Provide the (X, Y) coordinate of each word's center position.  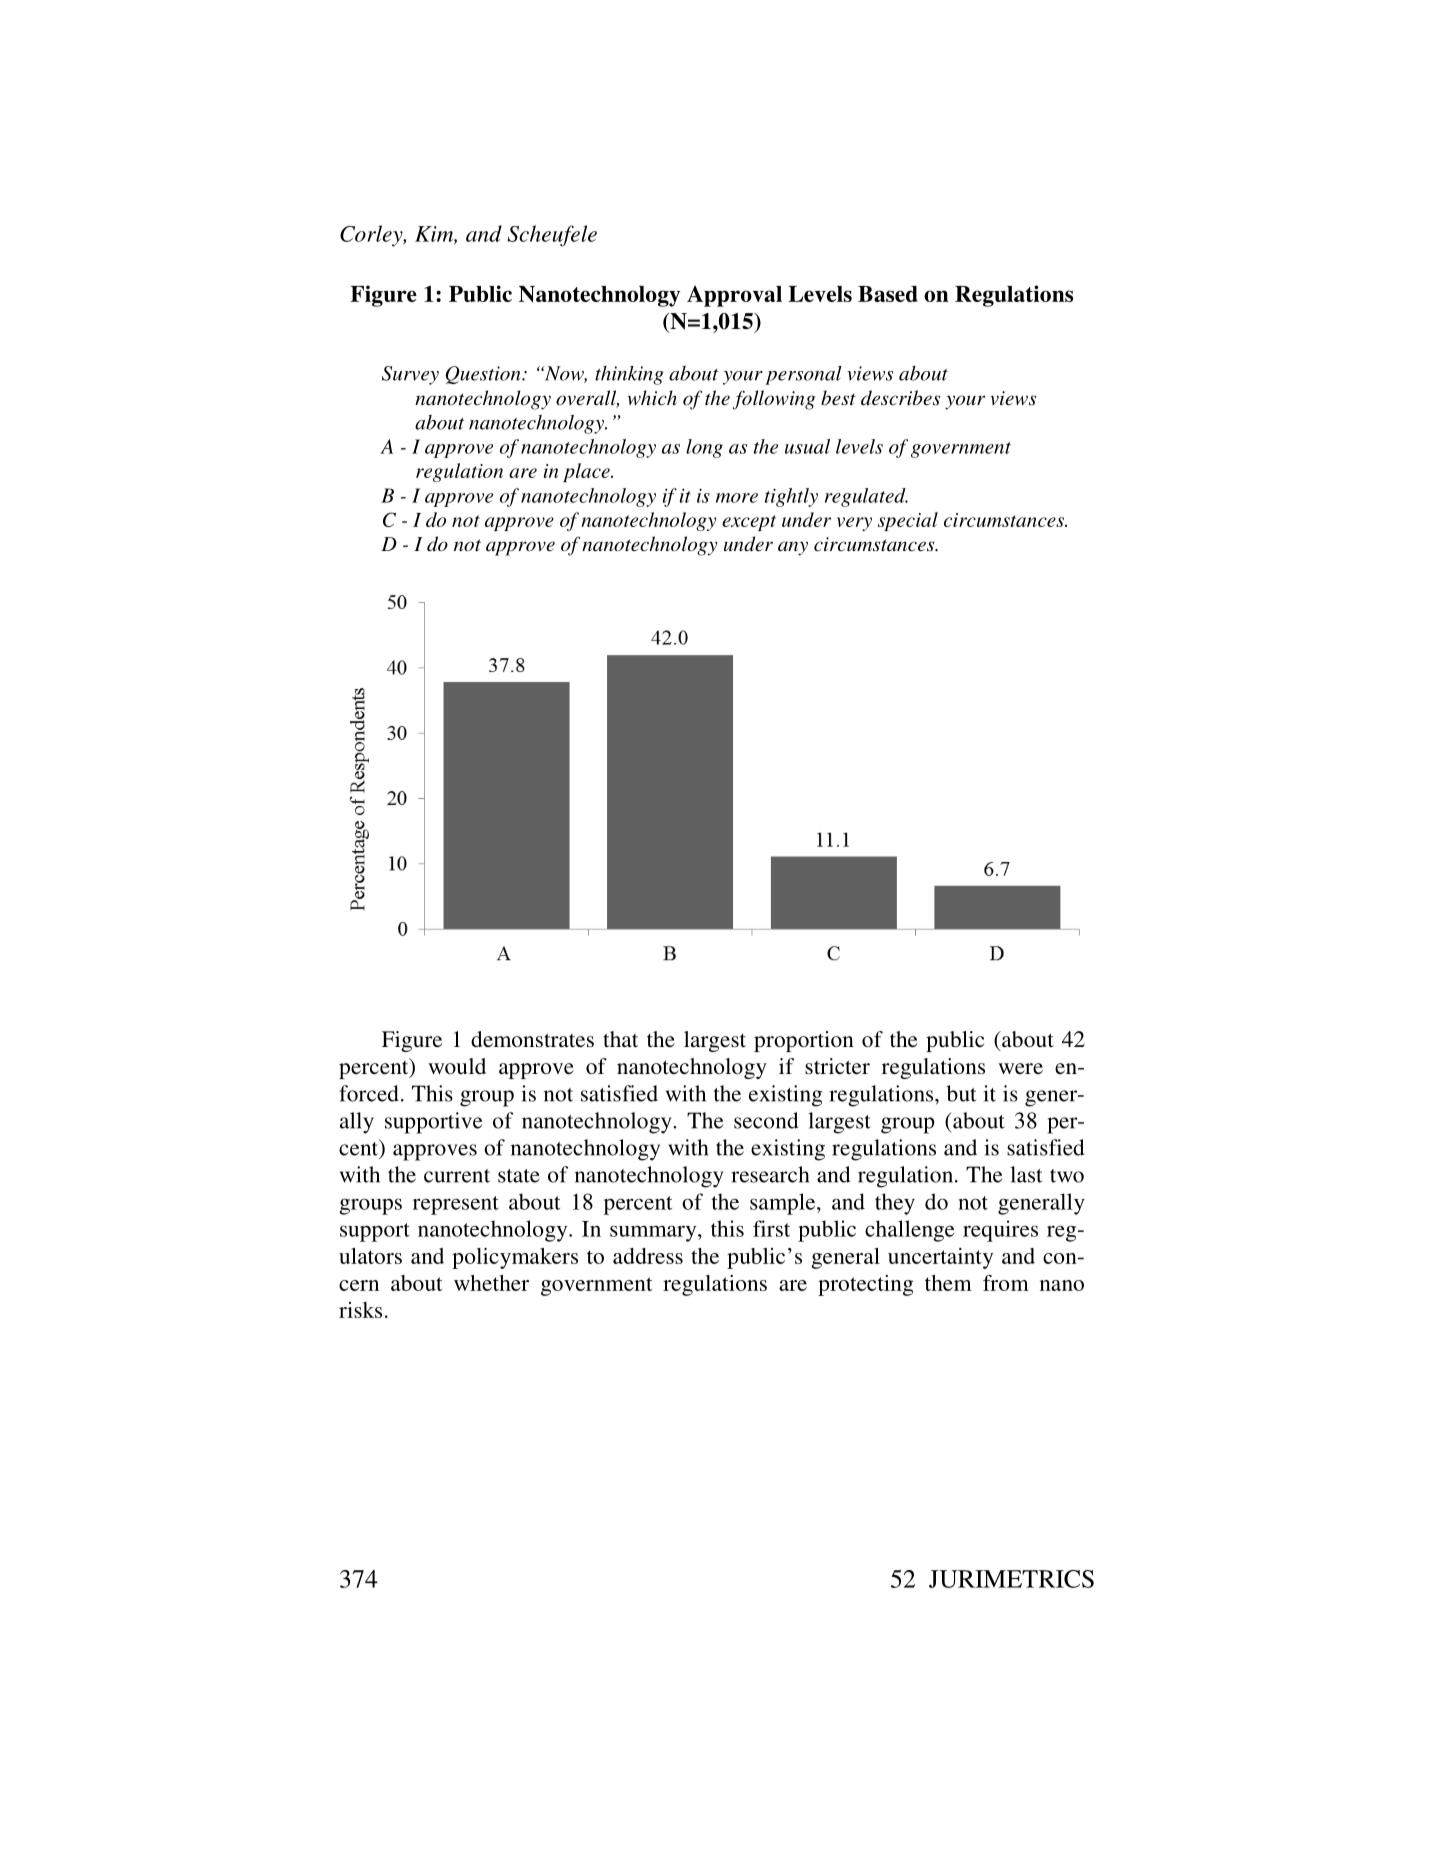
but (962, 1093)
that (620, 1039)
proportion (804, 1041)
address (648, 1256)
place (587, 472)
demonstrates (532, 1039)
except (749, 523)
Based (888, 294)
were (1020, 1068)
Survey (410, 375)
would (457, 1066)
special (908, 521)
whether (491, 1283)
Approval (734, 296)
